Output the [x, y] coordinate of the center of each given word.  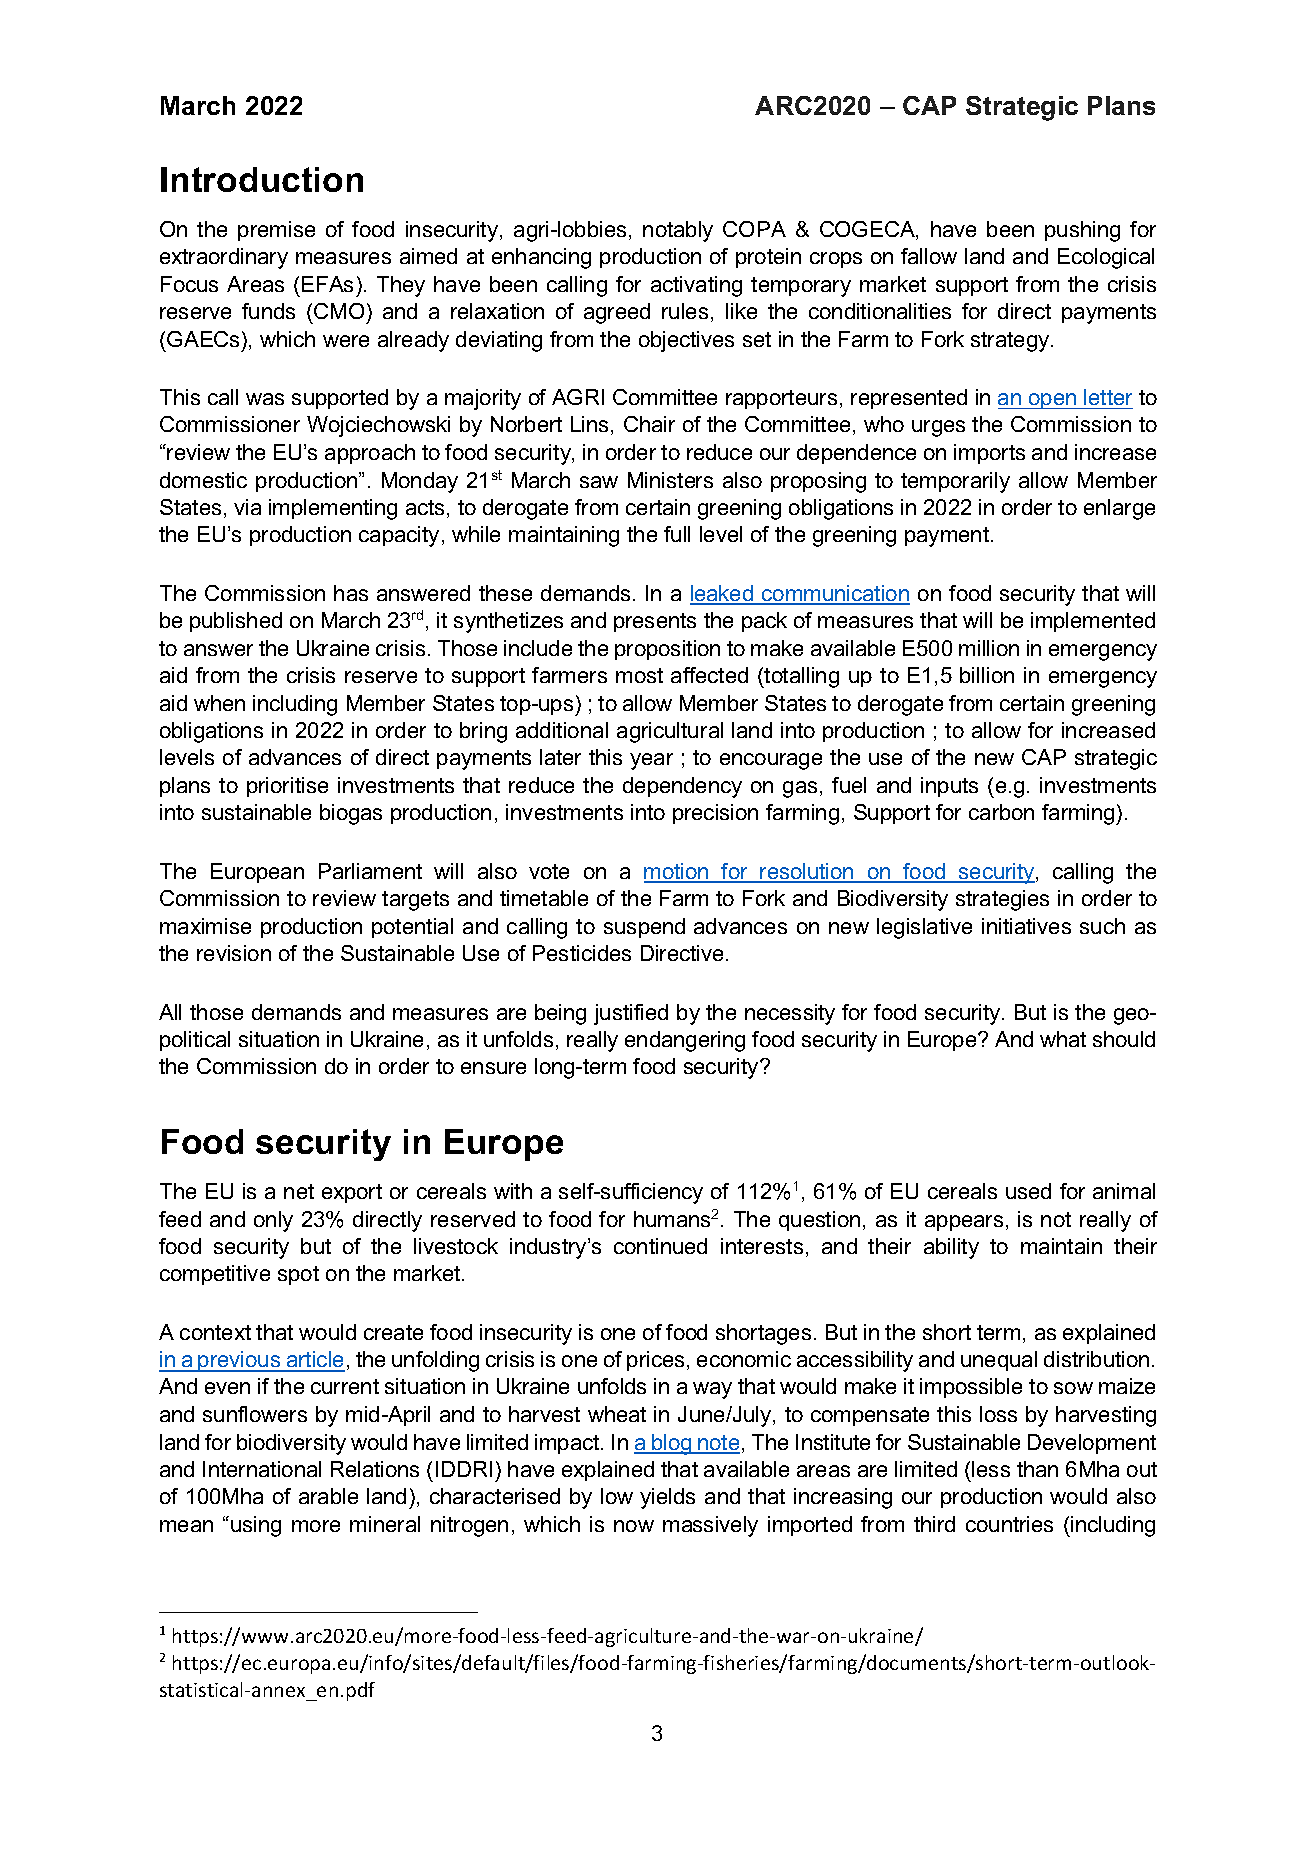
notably [678, 231]
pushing [1082, 231]
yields [667, 1498]
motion [677, 872]
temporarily [955, 482]
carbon [1001, 812]
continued [660, 1246]
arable [328, 1496]
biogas [351, 814]
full [677, 534]
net [299, 1191]
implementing [333, 509]
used [1028, 1191]
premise [276, 231]
